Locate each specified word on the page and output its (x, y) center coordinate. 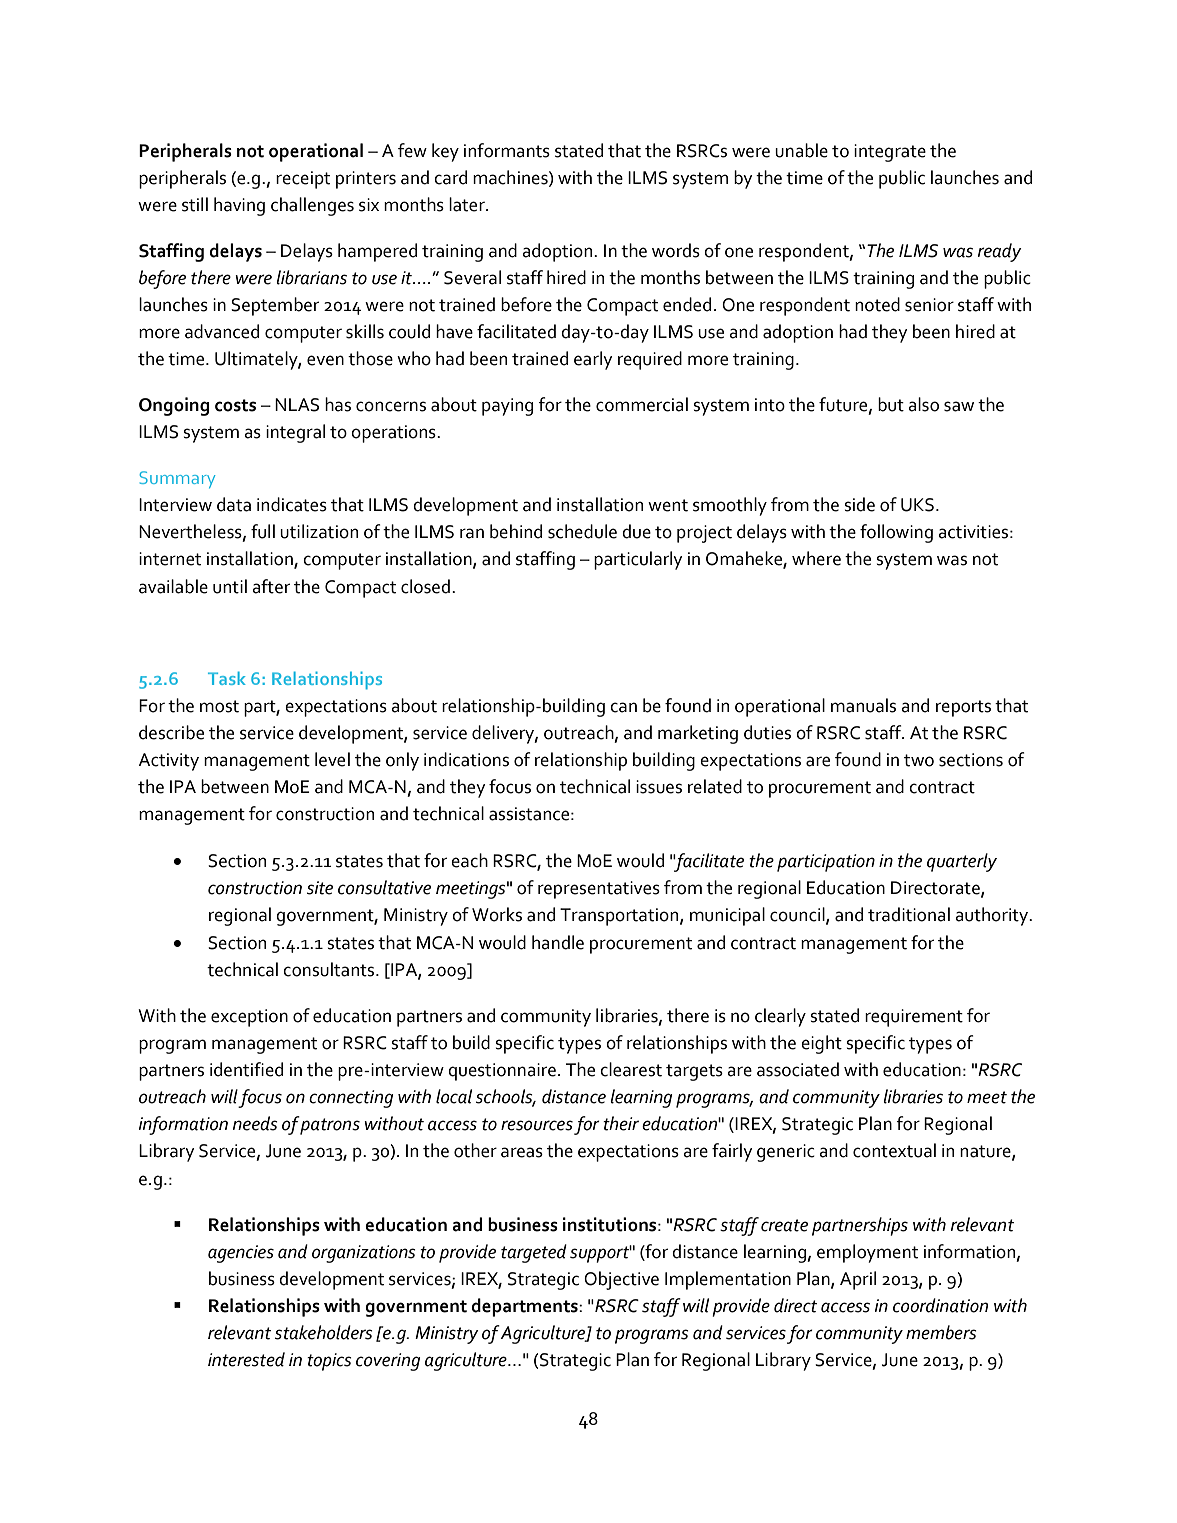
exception (249, 1018)
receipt (303, 180)
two (919, 760)
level (332, 759)
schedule (582, 531)
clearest (631, 1069)
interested (246, 1359)
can (623, 707)
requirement (914, 1018)
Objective (621, 1280)
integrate (890, 153)
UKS (917, 505)
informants (507, 150)
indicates (292, 504)
